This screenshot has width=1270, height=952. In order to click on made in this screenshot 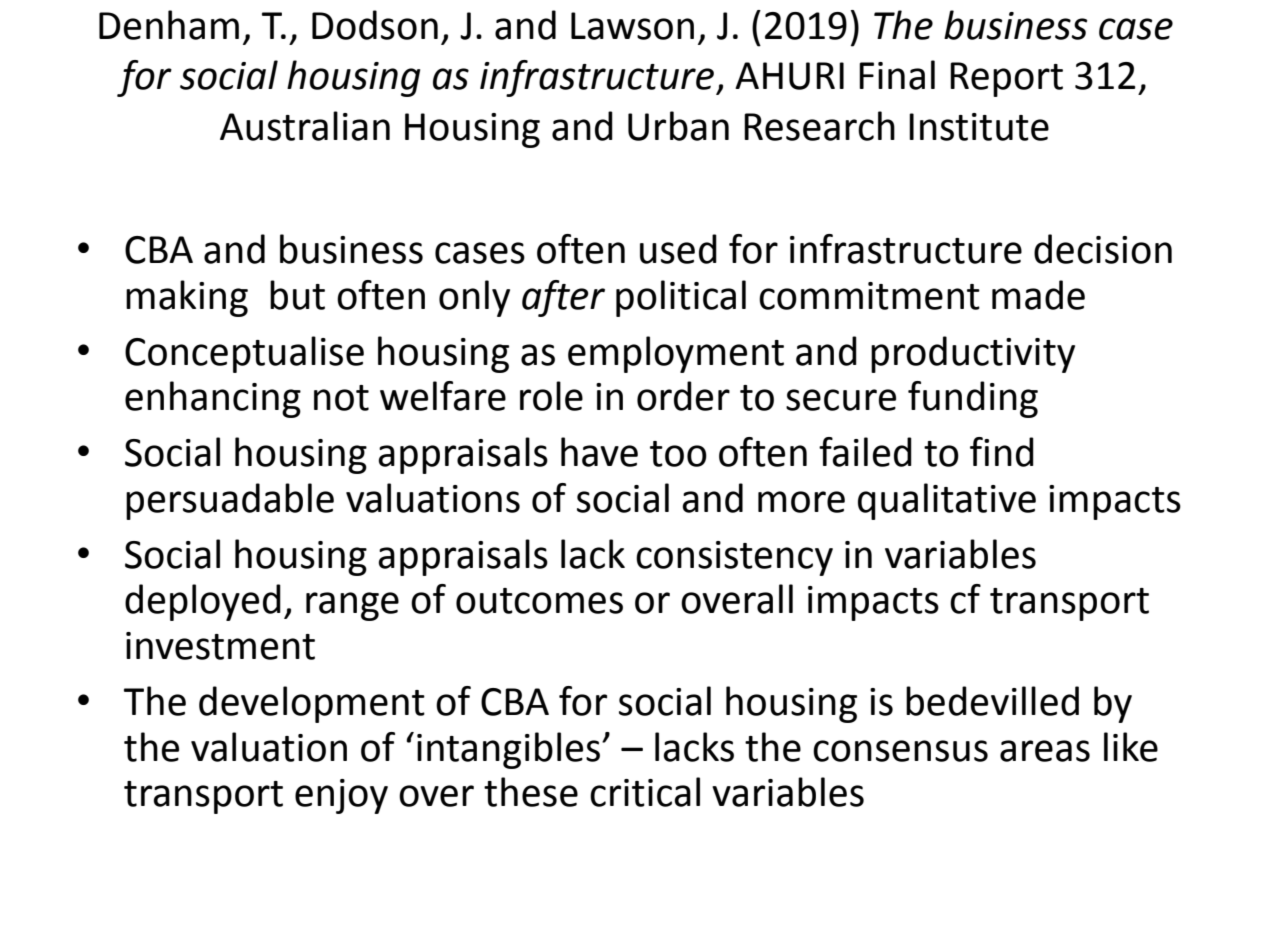, I will do `click(1038, 295)`.
